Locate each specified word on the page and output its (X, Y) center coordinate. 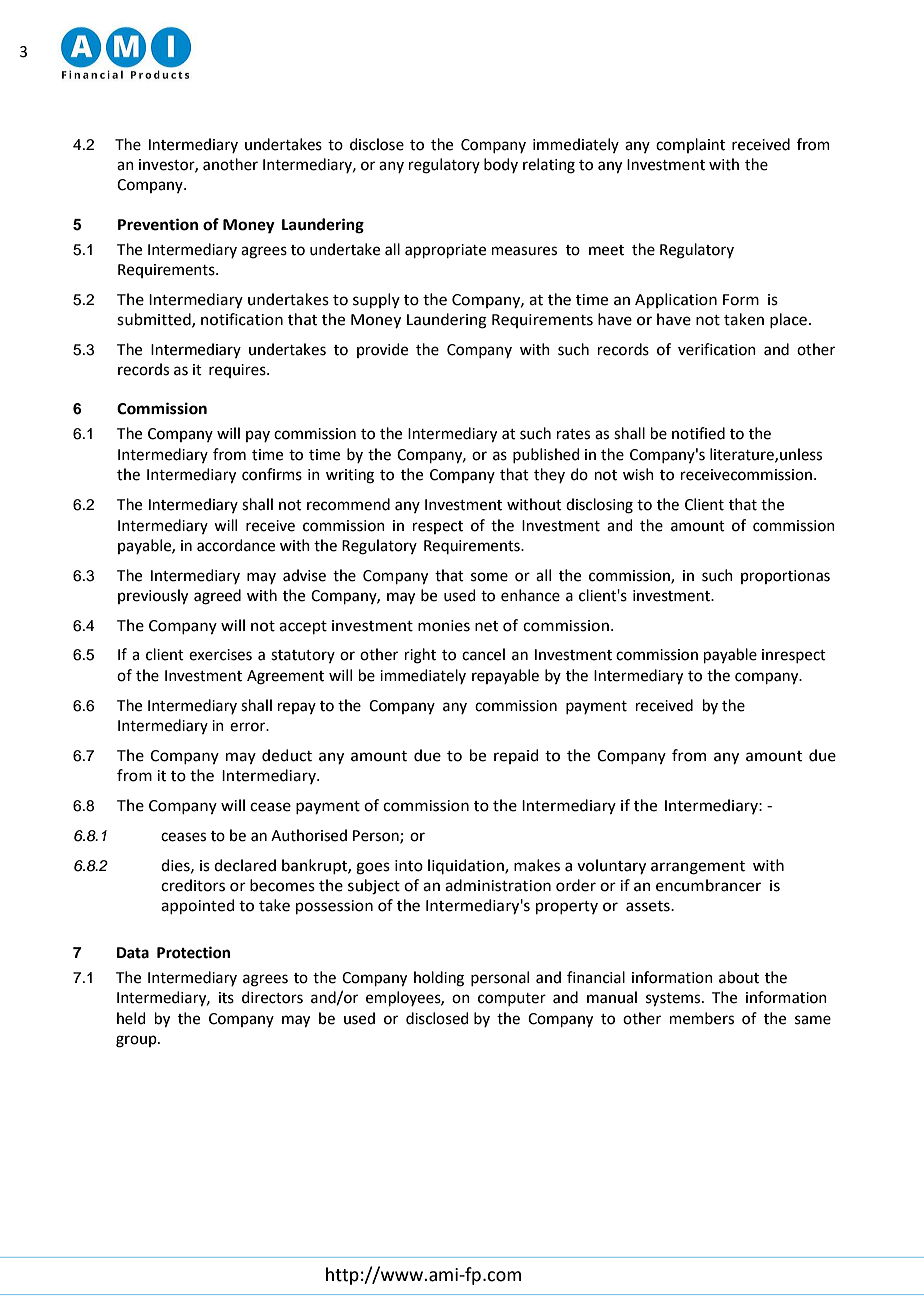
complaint (690, 145)
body (501, 165)
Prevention (158, 224)
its (226, 998)
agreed (217, 597)
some (489, 577)
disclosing (599, 506)
